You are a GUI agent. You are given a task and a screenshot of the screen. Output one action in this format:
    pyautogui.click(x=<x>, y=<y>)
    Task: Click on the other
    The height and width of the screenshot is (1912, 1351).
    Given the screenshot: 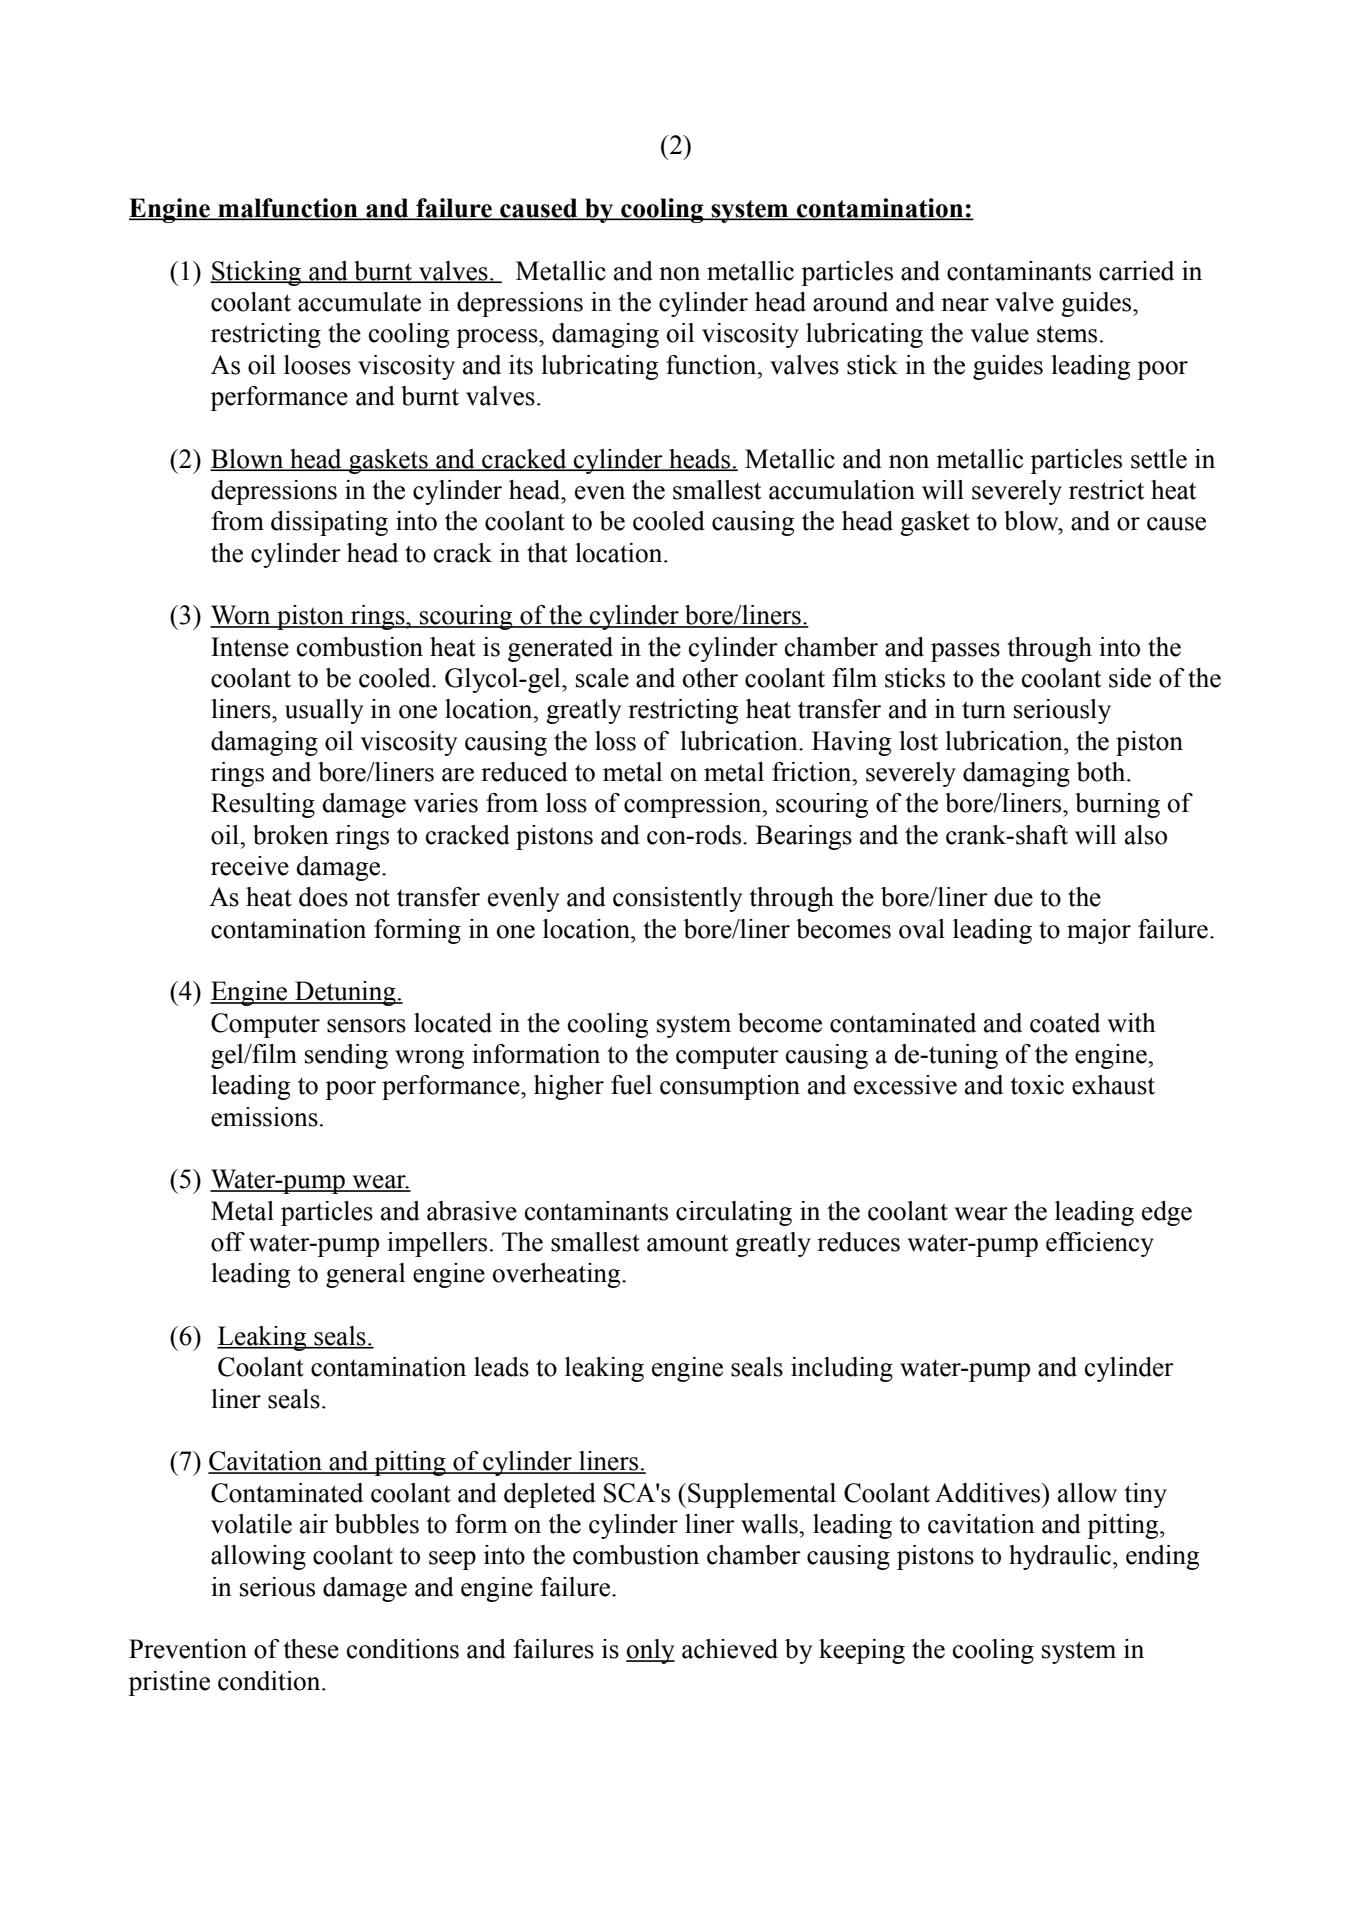 What is the action you would take?
    pyautogui.click(x=710, y=678)
